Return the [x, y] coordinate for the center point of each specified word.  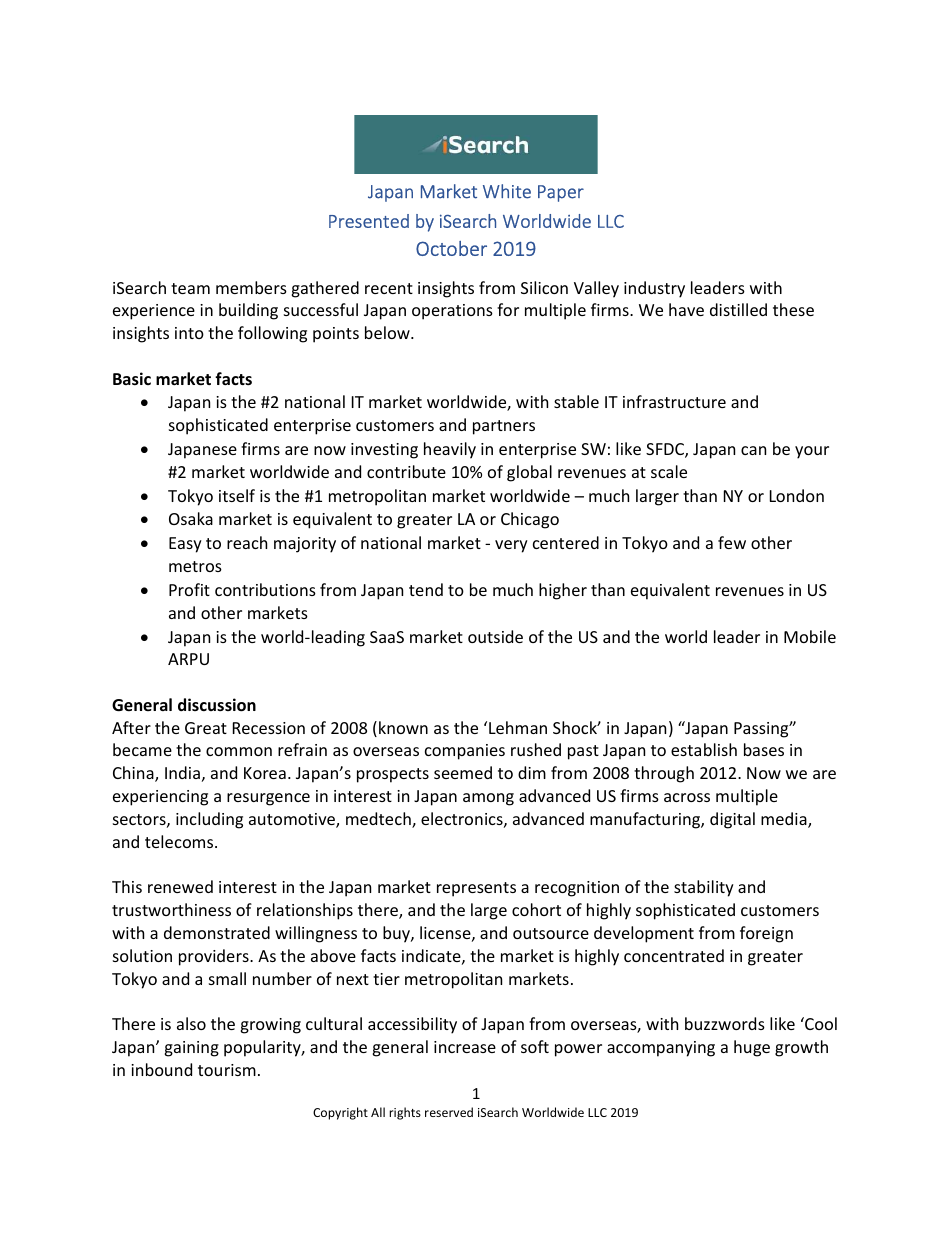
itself [237, 495]
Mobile [810, 636]
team [190, 288]
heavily [450, 450]
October [451, 248]
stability [704, 888]
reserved [449, 1112]
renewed [180, 886]
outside [495, 636]
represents [476, 889]
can [753, 450]
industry [654, 289]
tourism [227, 1070]
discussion [217, 705]
